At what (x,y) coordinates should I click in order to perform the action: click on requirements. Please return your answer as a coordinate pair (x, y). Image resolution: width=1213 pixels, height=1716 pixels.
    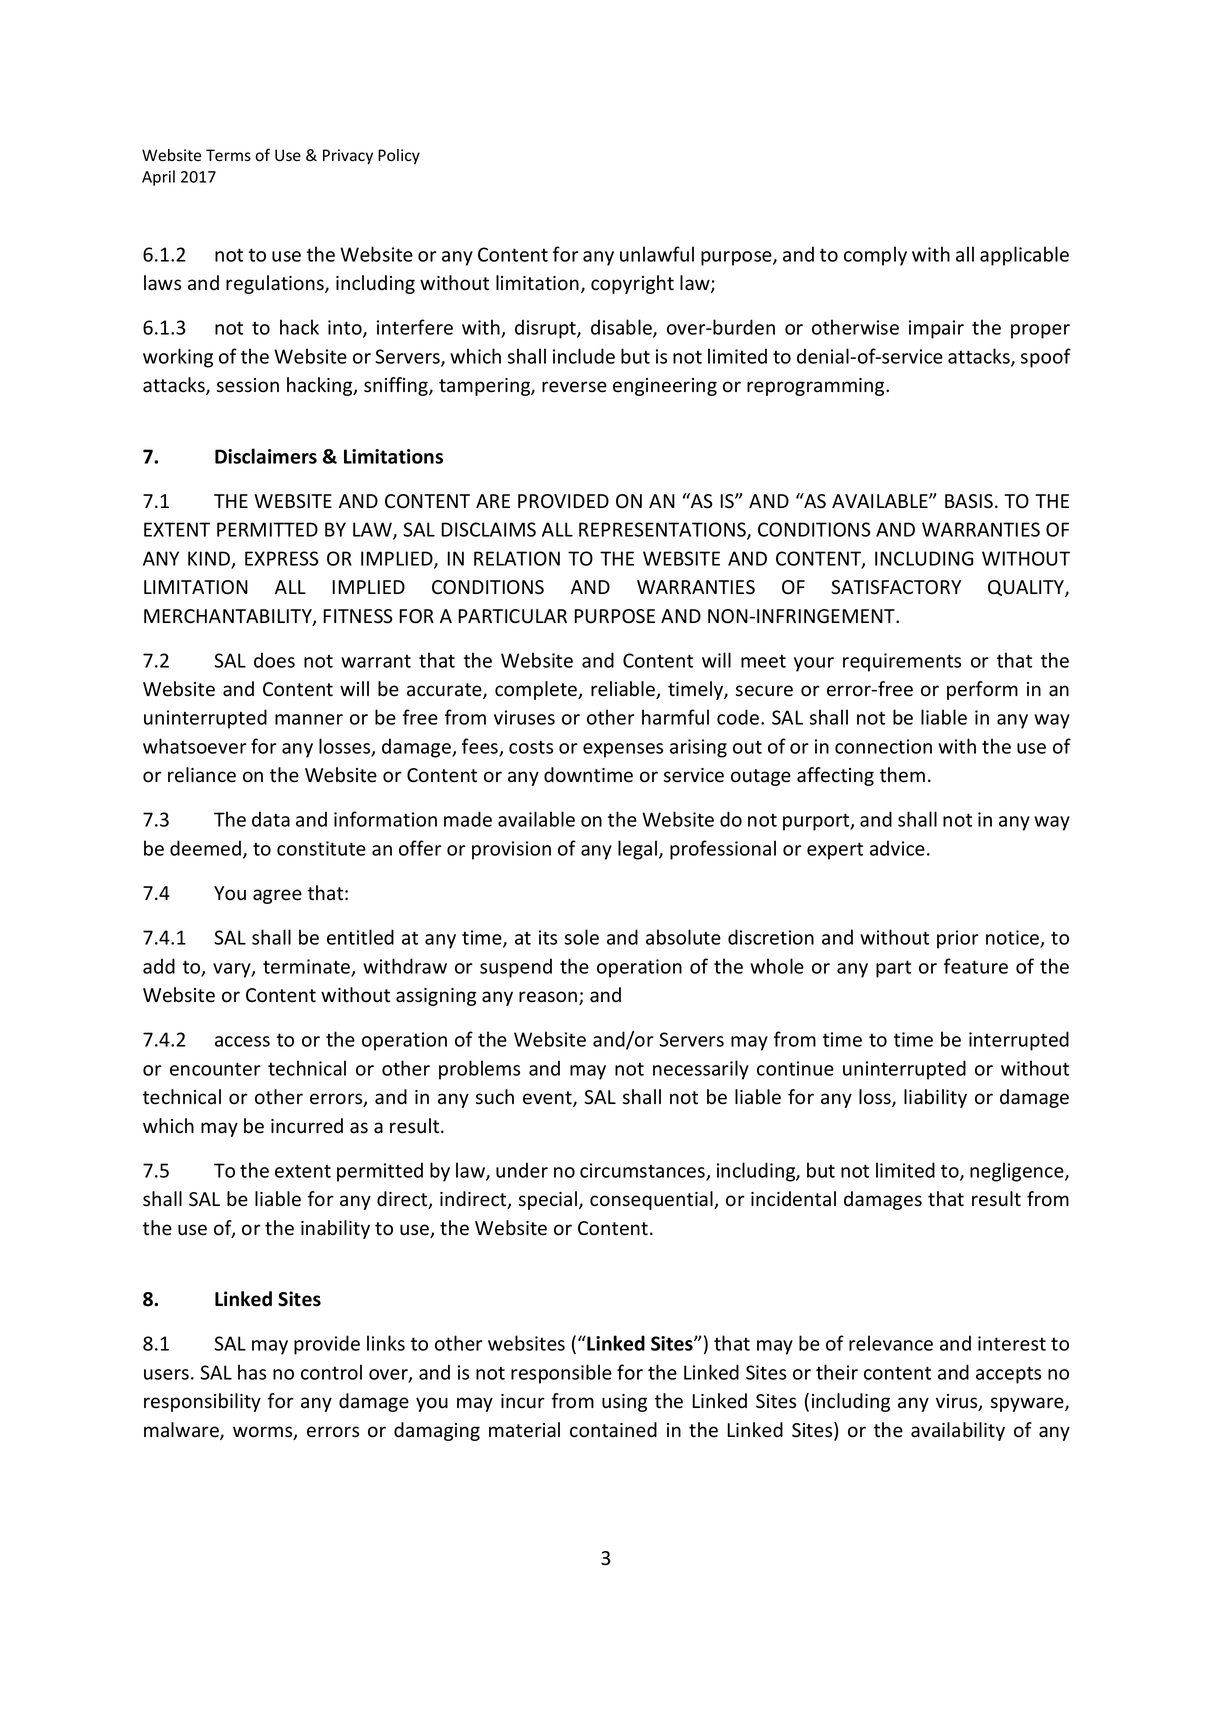
    Looking at the image, I should click on (902, 662).
